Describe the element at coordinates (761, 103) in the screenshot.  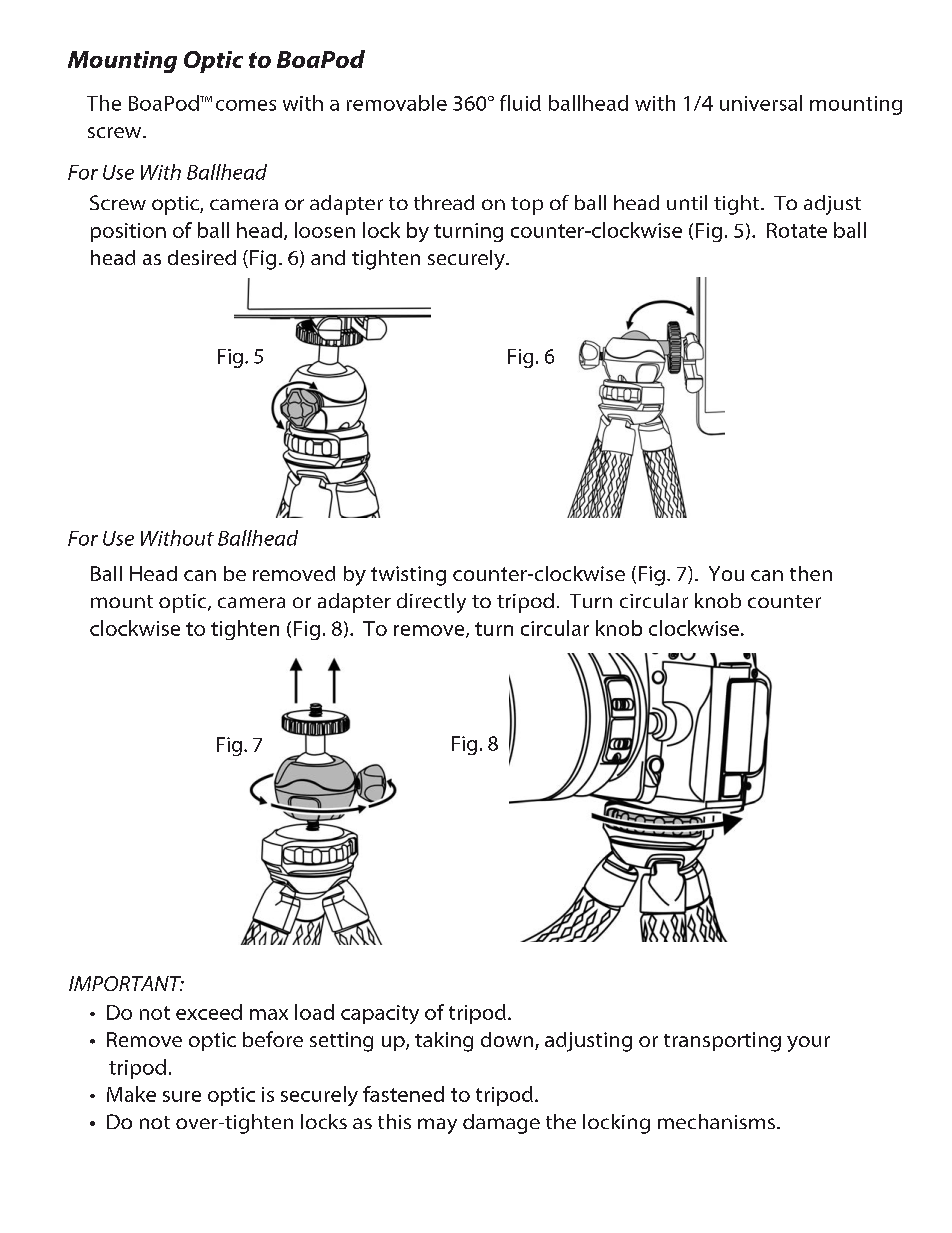
I see `universal` at that location.
